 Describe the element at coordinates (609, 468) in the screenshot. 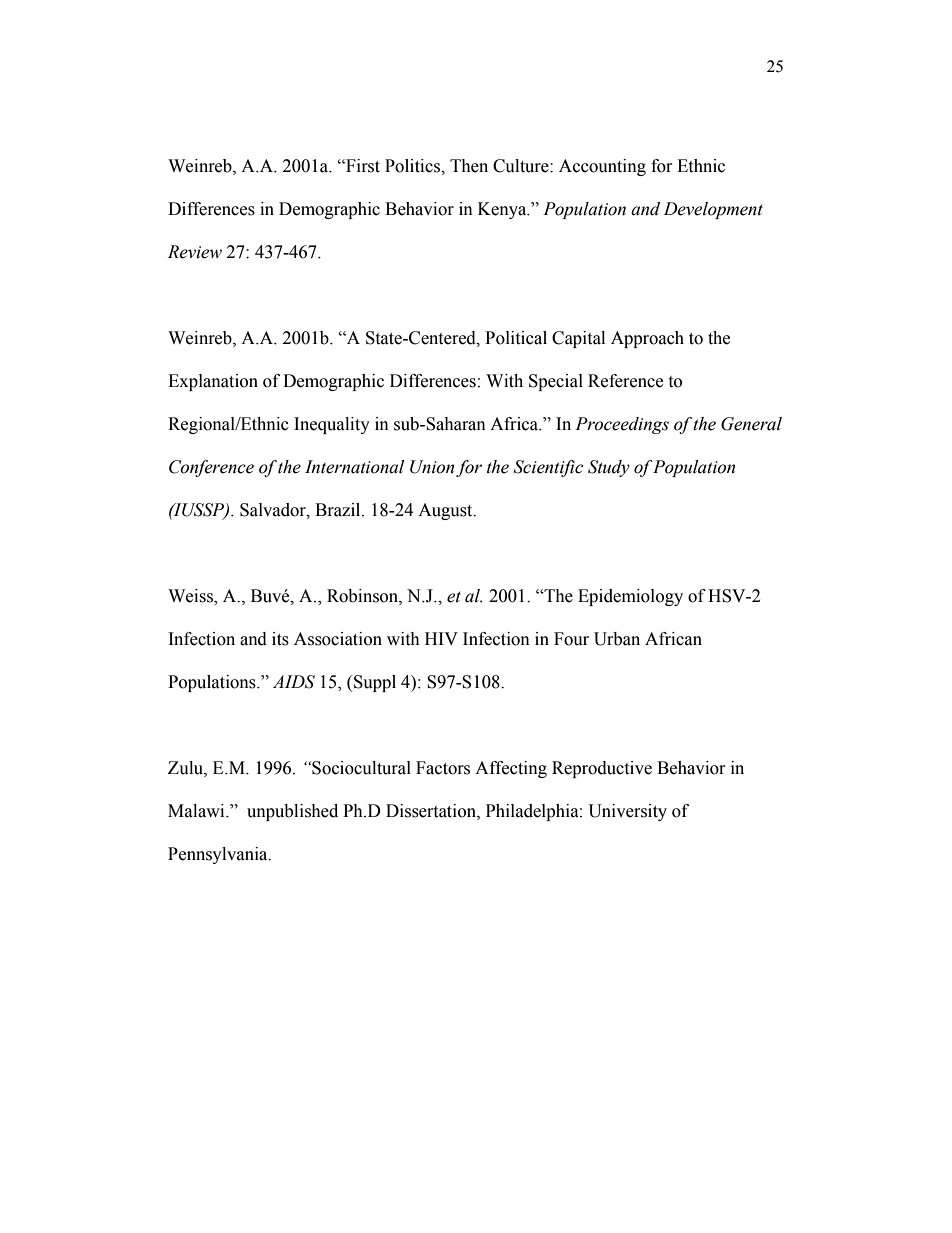

I see `Study` at that location.
